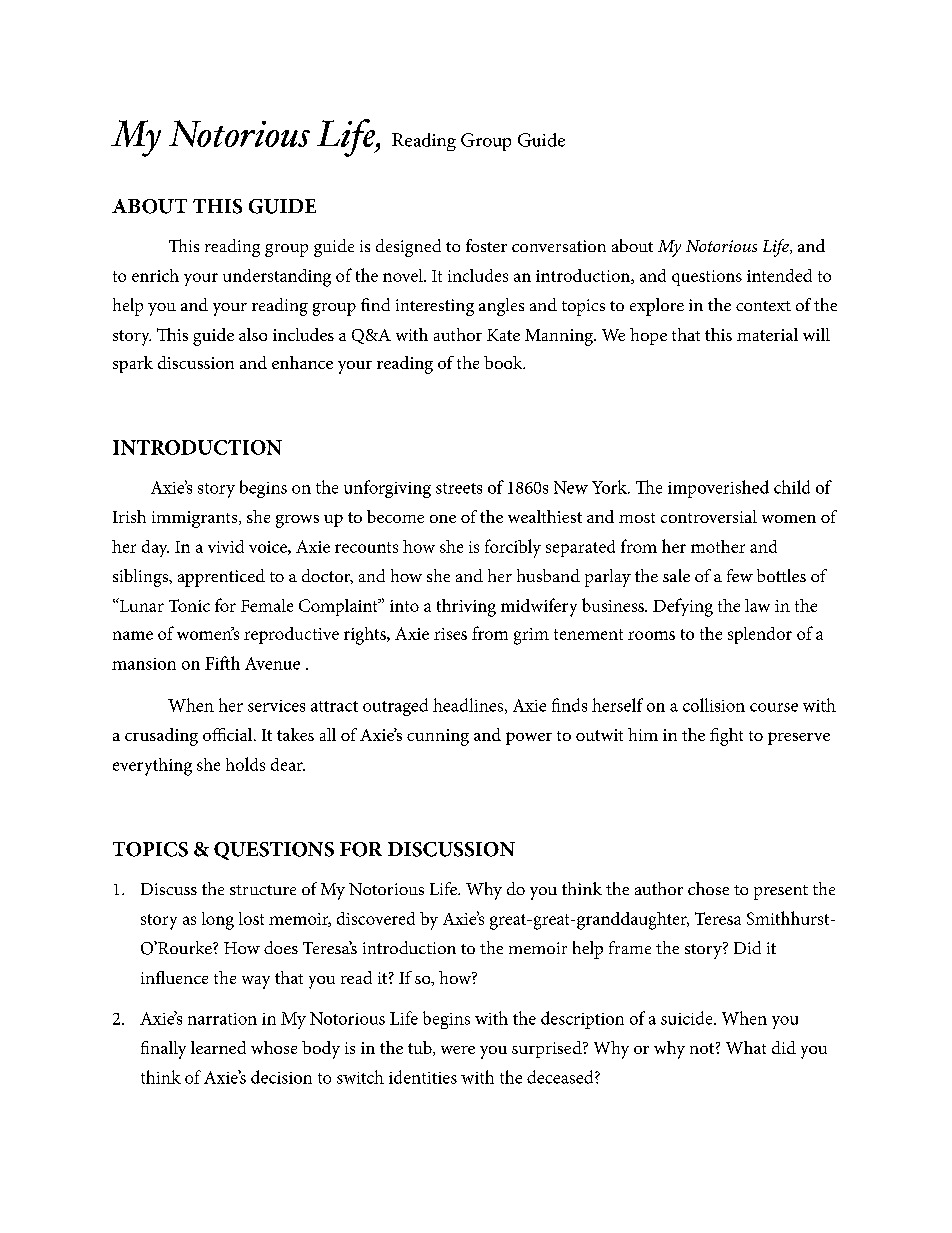  What do you see at coordinates (779, 275) in the document?
I see `intended` at bounding box center [779, 275].
